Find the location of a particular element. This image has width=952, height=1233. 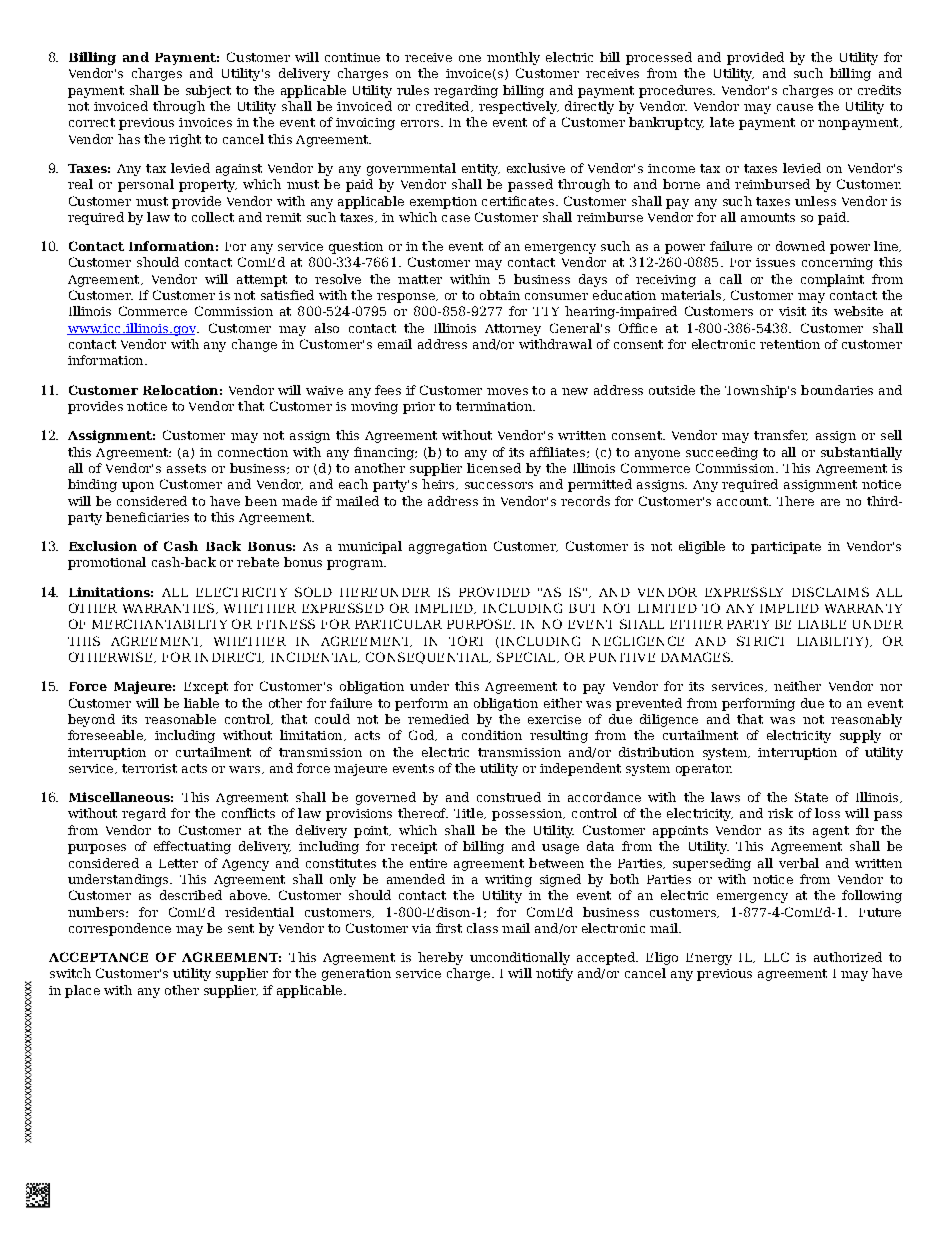

STRICT is located at coordinates (760, 641).
